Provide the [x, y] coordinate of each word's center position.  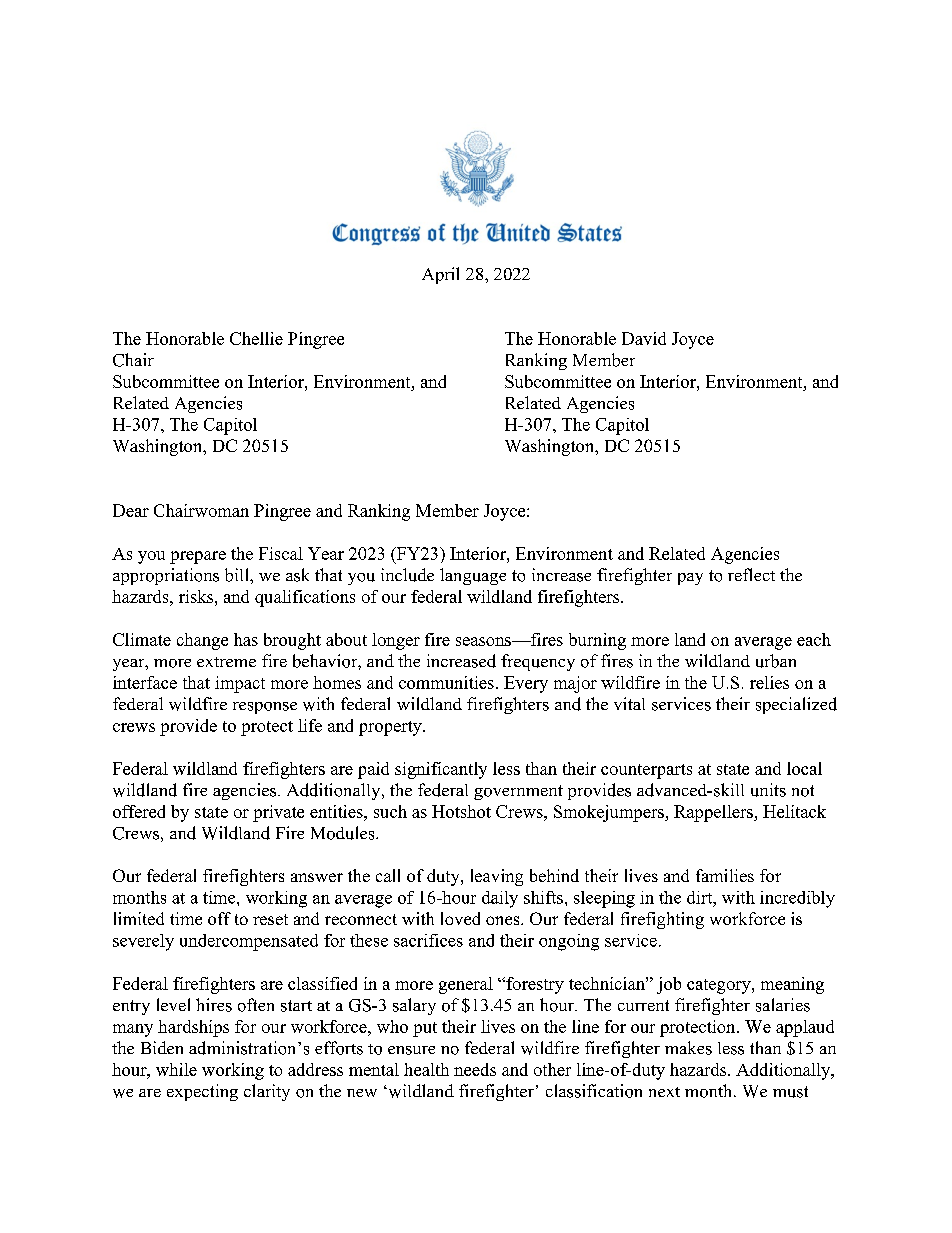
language [473, 576]
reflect [751, 574]
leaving [497, 877]
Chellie [256, 338]
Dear [131, 510]
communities [446, 682]
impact [240, 684]
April [440, 275]
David [644, 338]
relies [769, 682]
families [725, 875]
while [176, 1069]
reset [270, 919]
